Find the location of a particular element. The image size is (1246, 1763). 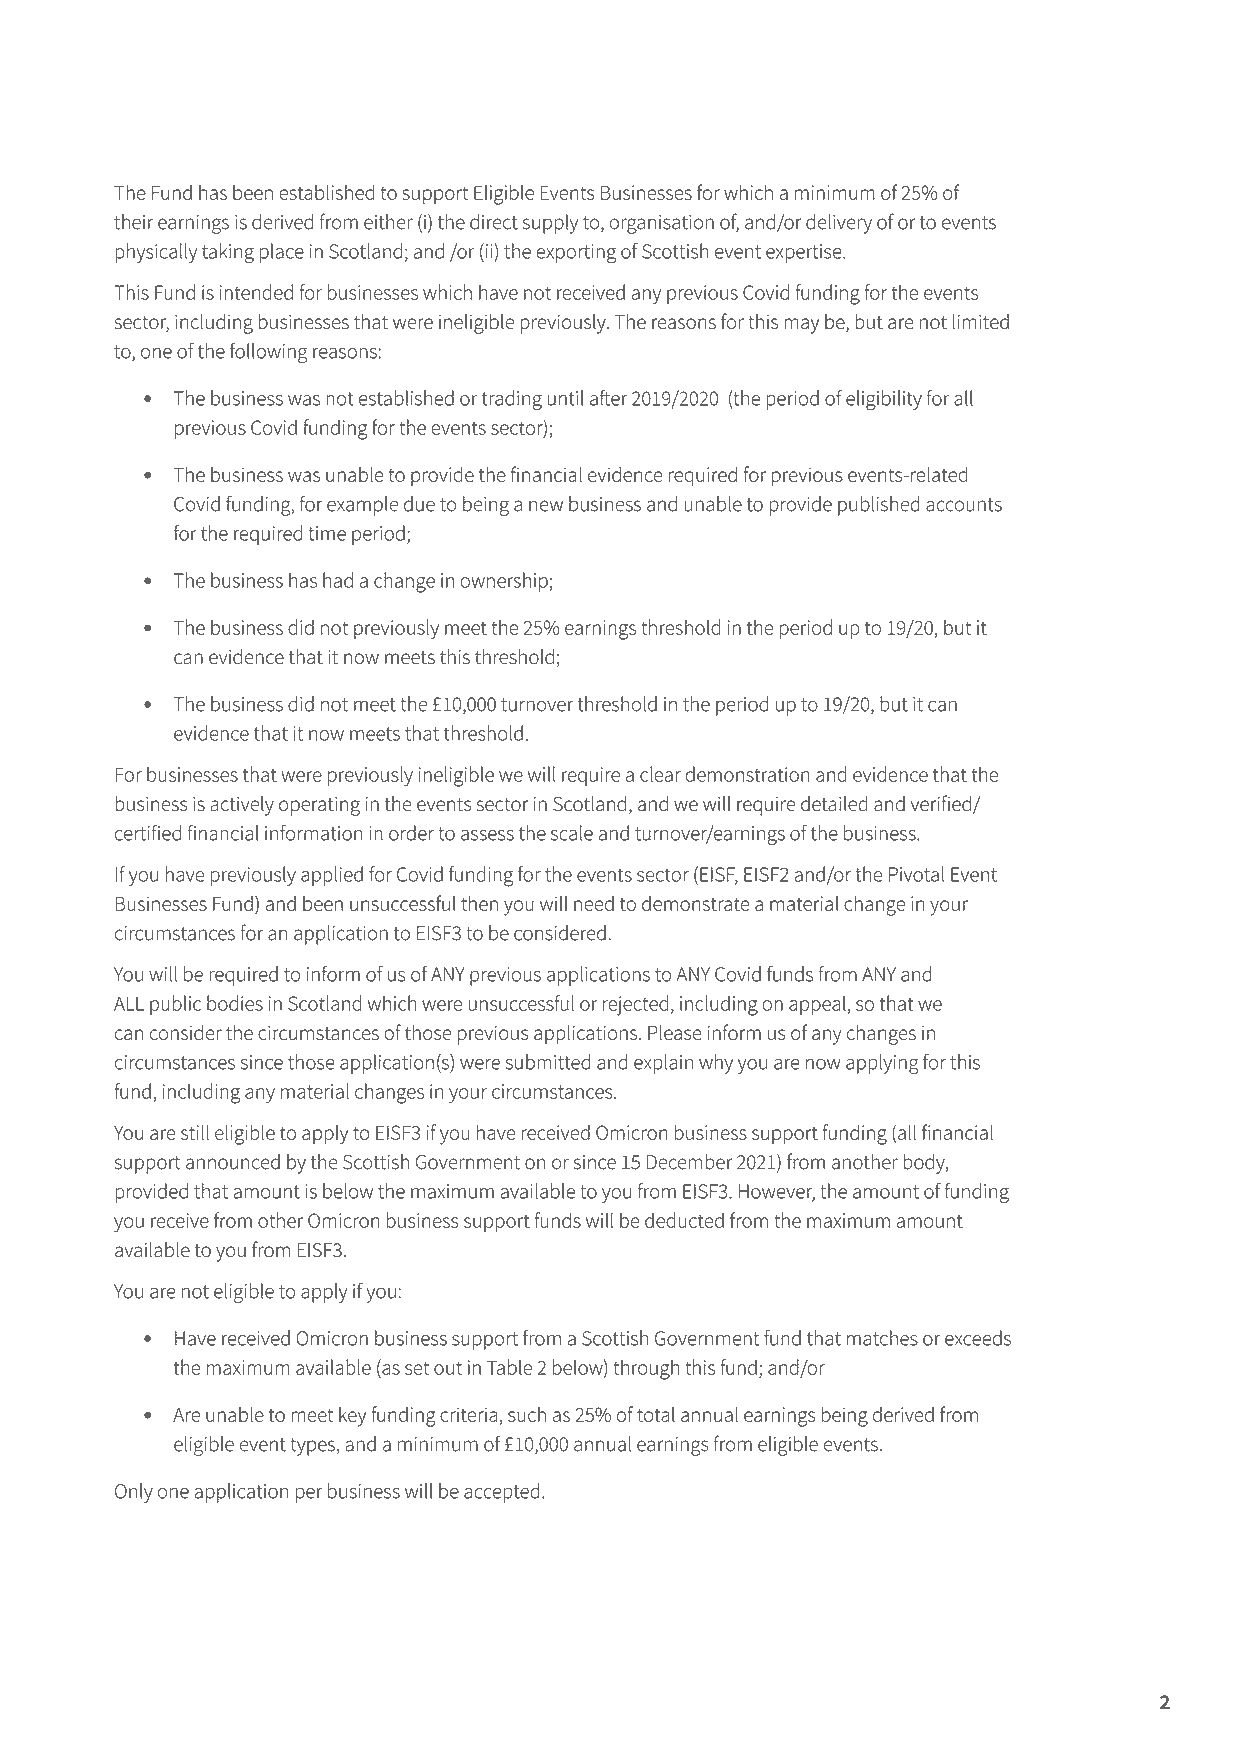

delivery is located at coordinates (839, 224).
